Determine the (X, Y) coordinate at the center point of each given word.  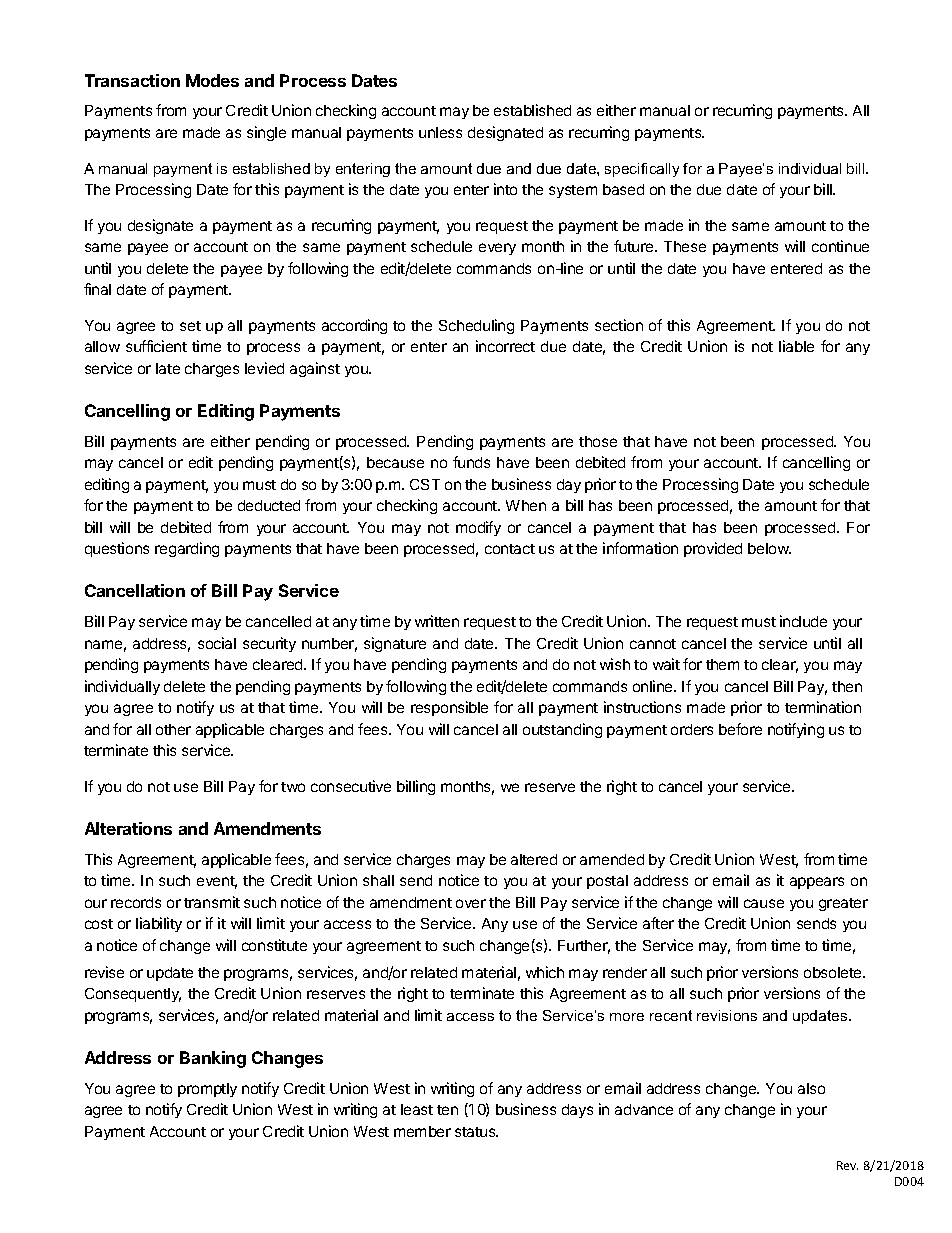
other (173, 729)
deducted (269, 505)
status (476, 1132)
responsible (449, 708)
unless (440, 132)
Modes (212, 80)
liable (796, 346)
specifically (642, 170)
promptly (207, 1090)
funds (471, 462)
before (740, 729)
